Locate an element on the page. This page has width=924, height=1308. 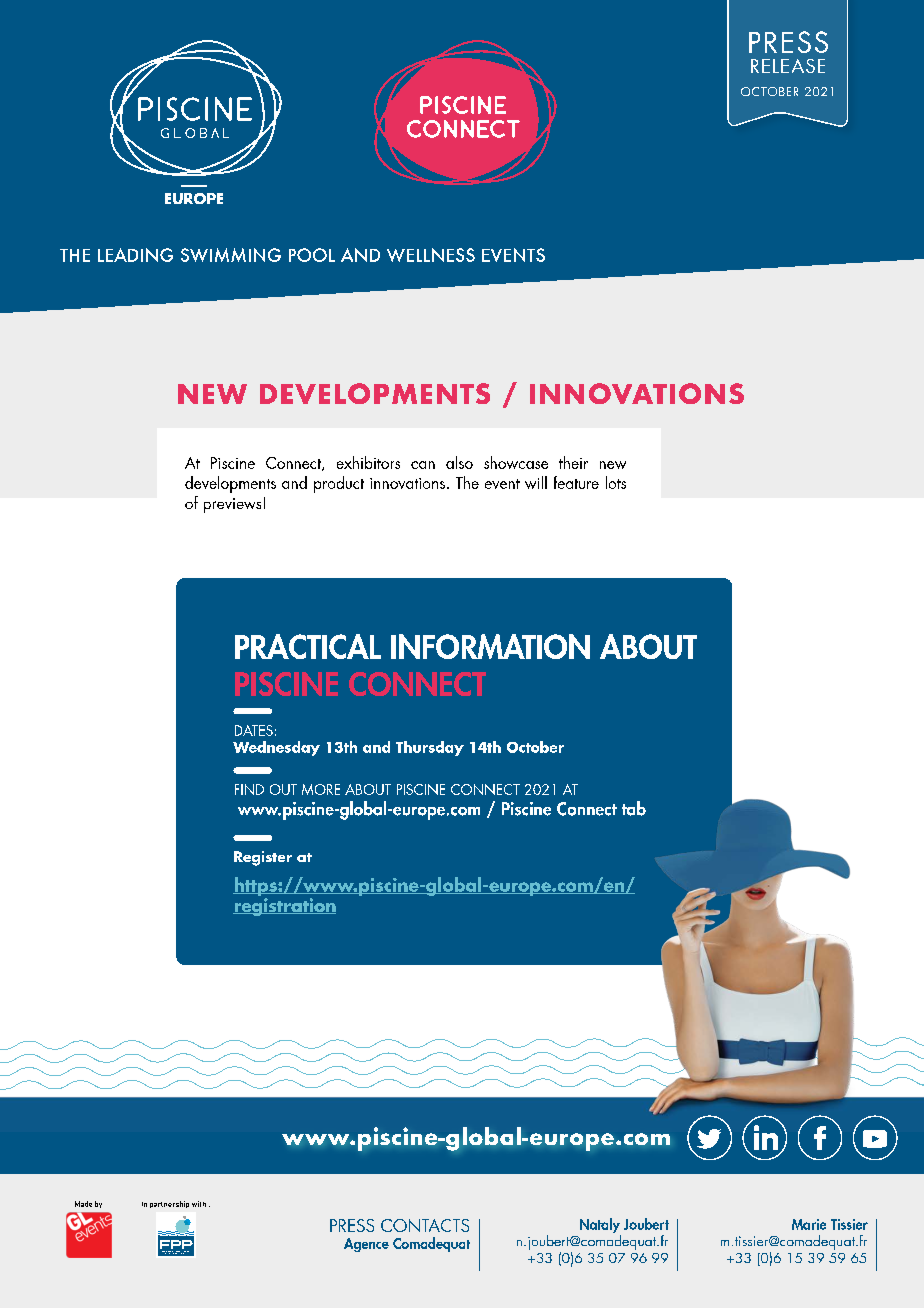
with is located at coordinates (199, 1204).
